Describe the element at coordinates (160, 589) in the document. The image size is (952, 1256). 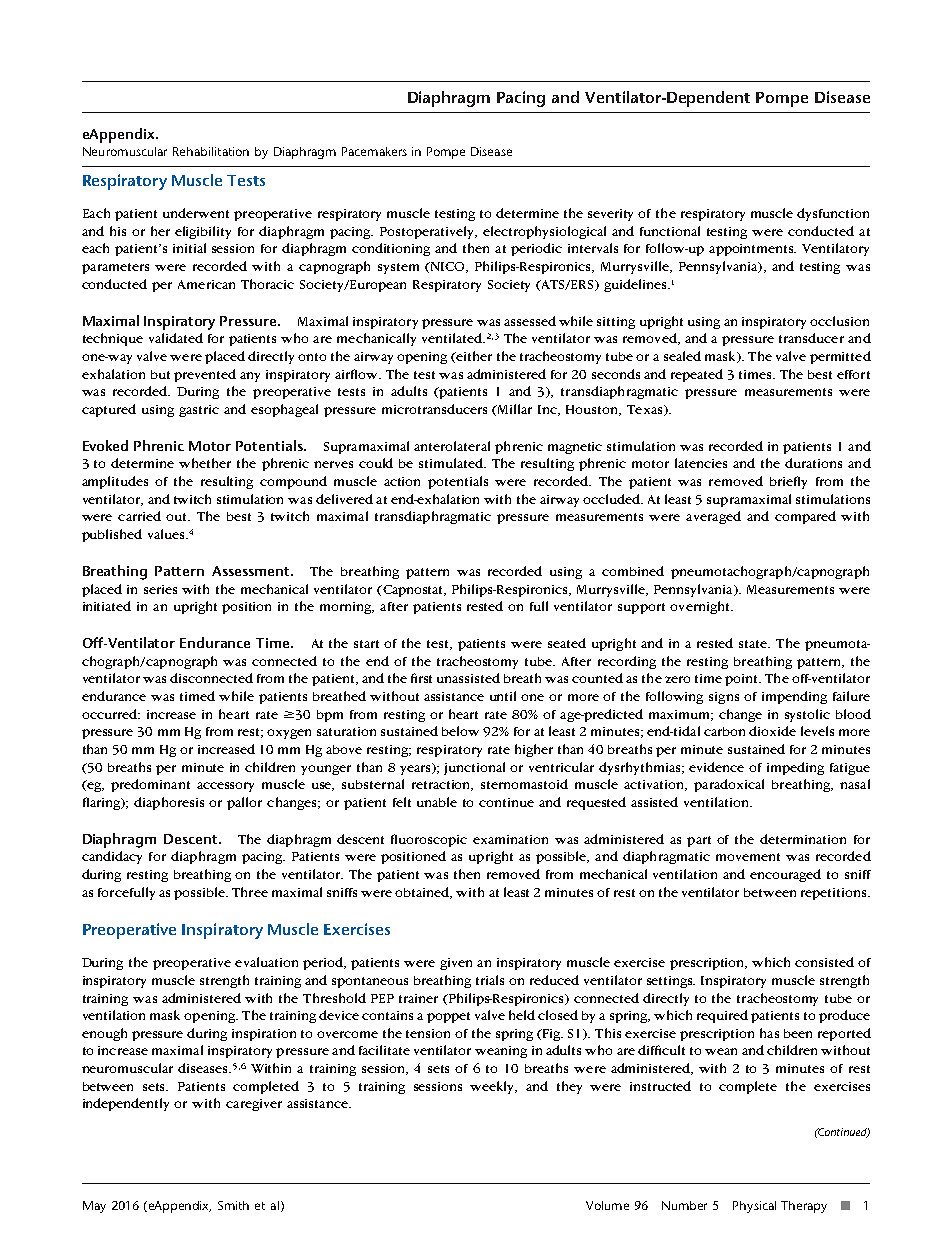
I see `series` at that location.
